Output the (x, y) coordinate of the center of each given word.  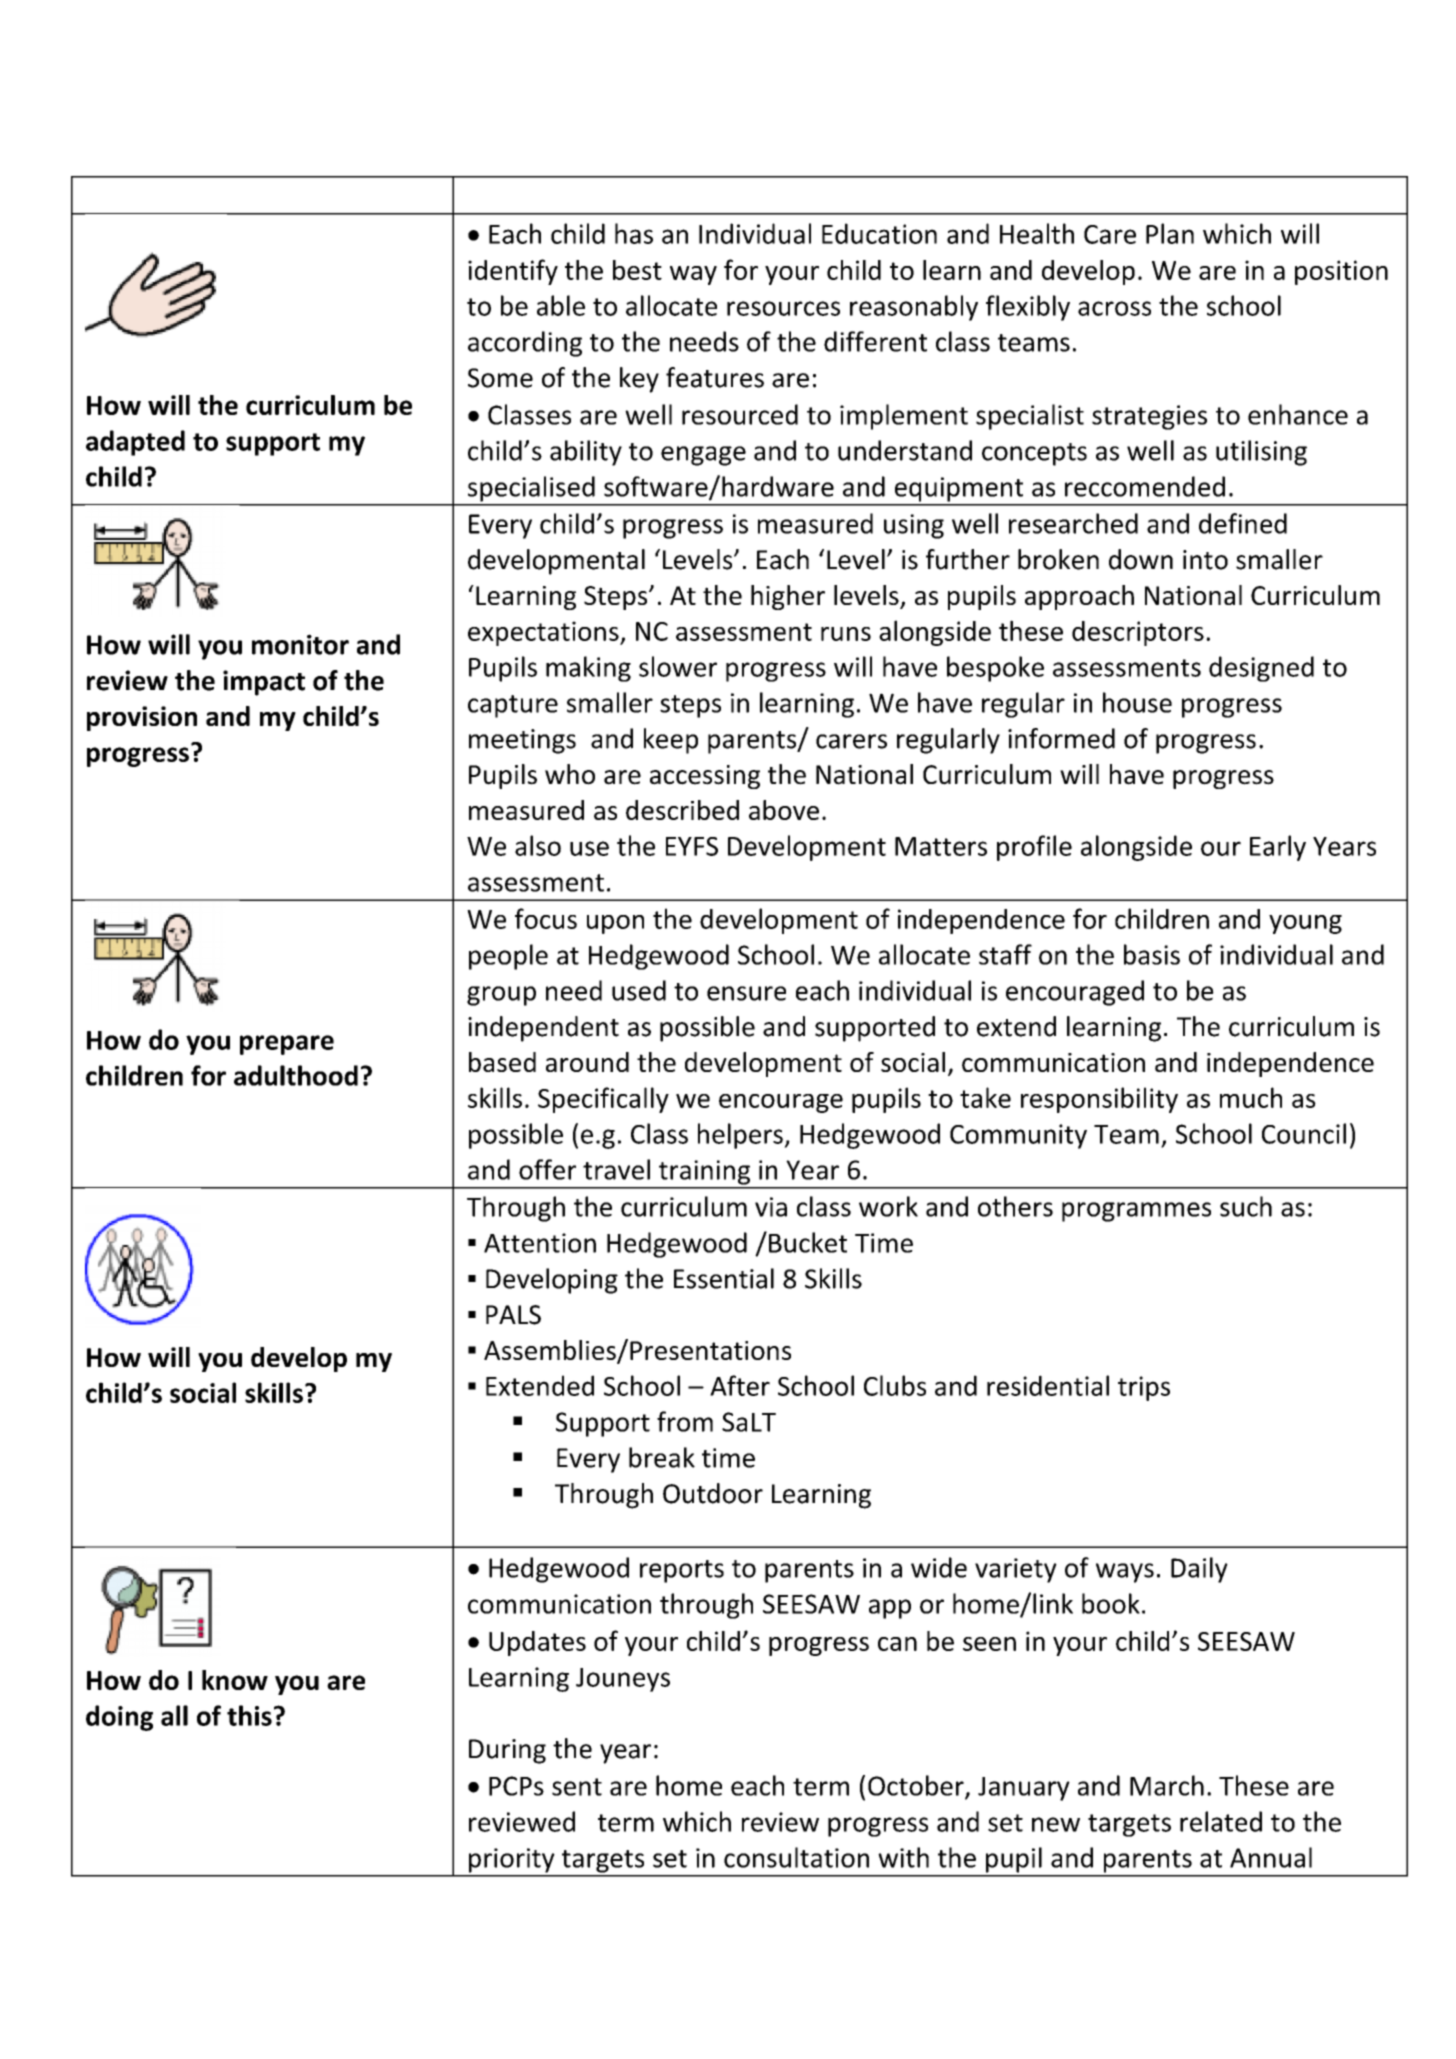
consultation (796, 1857)
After (740, 1385)
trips (1144, 1388)
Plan (1170, 233)
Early (1278, 848)
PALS (513, 1315)
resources (783, 308)
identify (513, 272)
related (1221, 1821)
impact (264, 683)
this (249, 1715)
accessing (705, 777)
